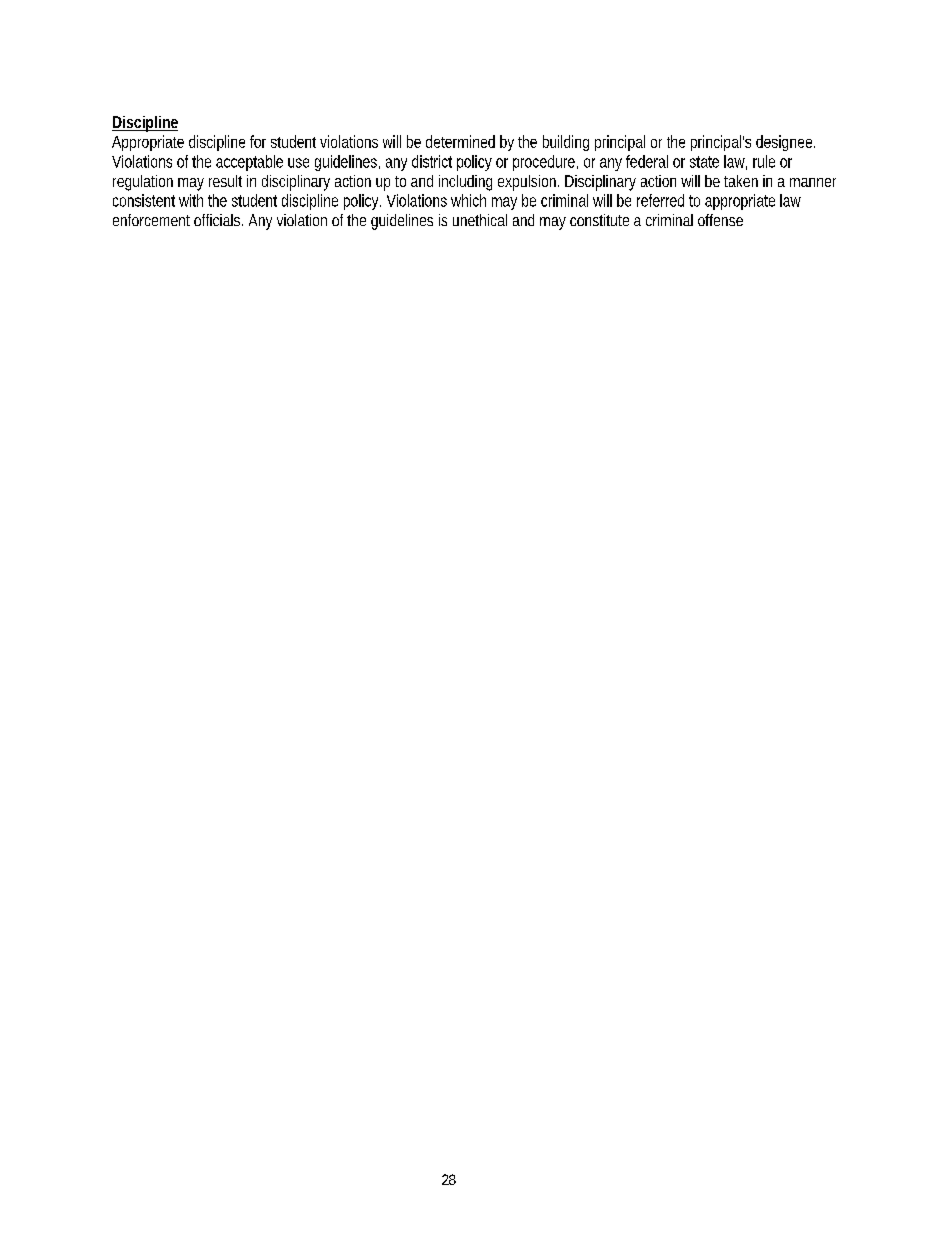 The height and width of the screenshot is (1233, 952). I want to click on federal, so click(647, 161).
